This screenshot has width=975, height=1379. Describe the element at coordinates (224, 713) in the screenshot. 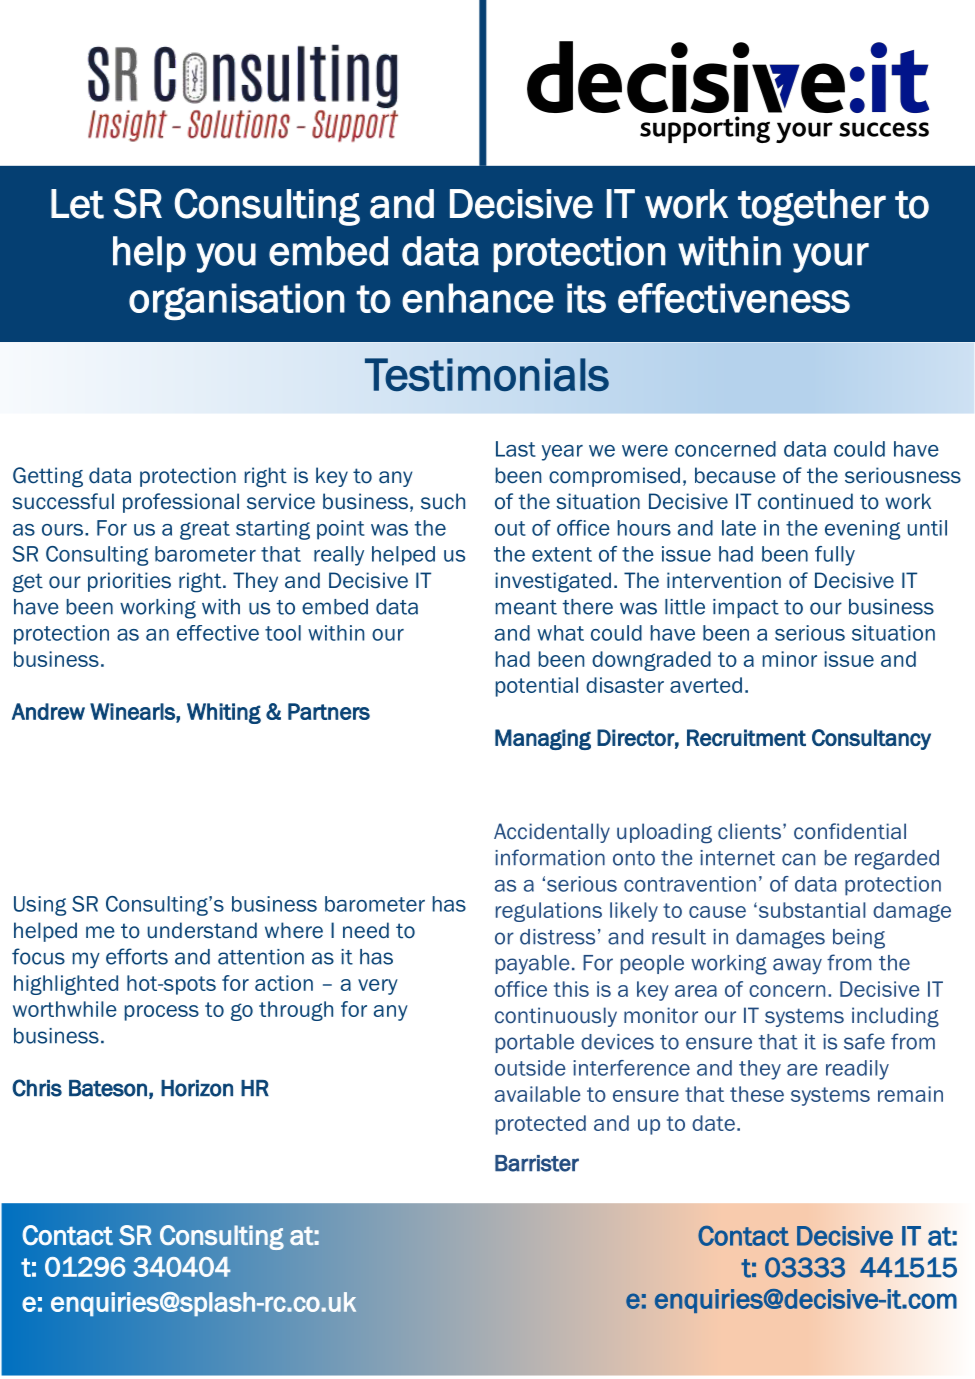

I see `Whiting` at that location.
